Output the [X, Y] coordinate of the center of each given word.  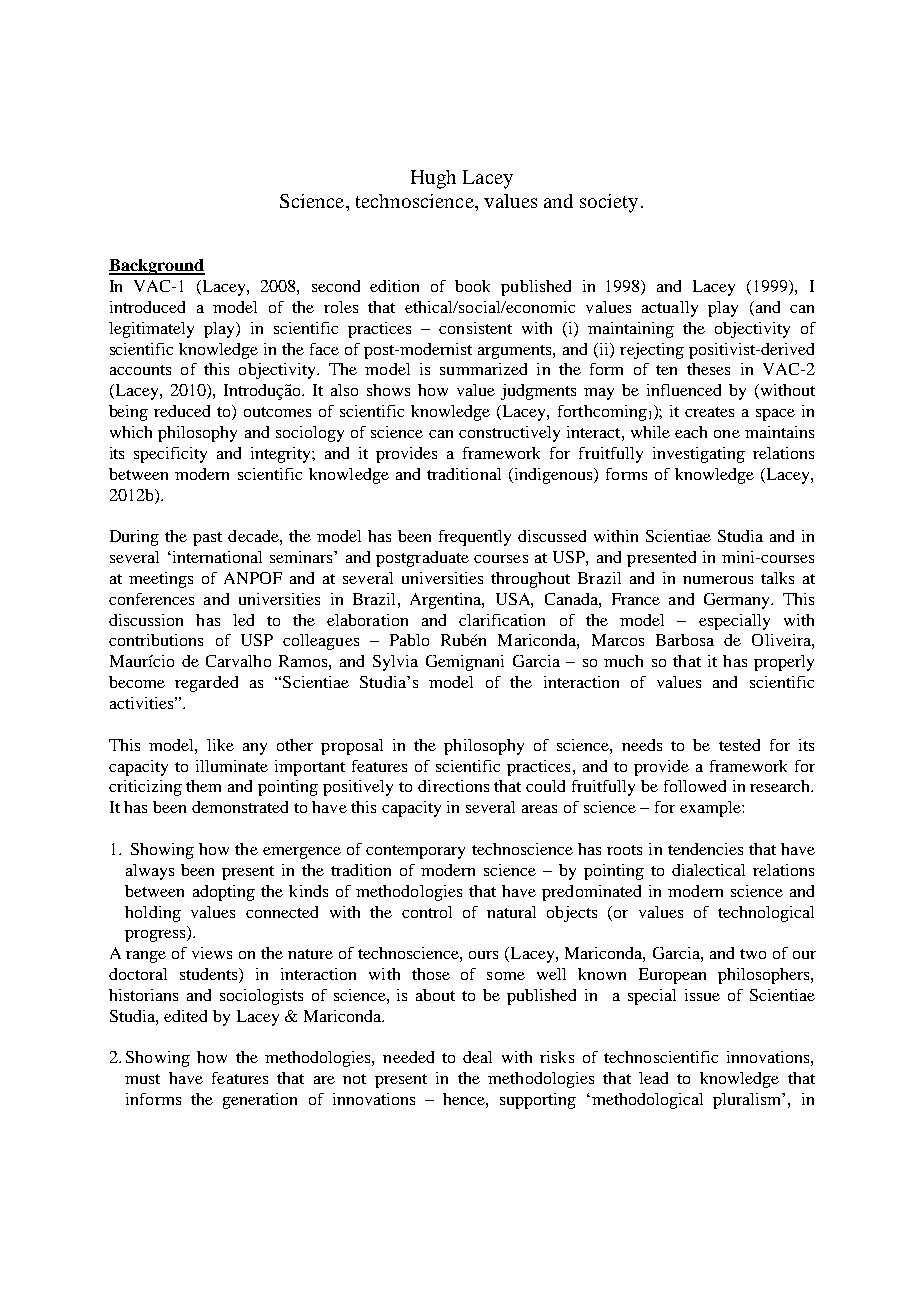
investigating [699, 455]
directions [453, 786]
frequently [475, 538]
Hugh [433, 179]
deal [477, 1057]
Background [157, 267]
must [142, 1079]
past [207, 539]
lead [653, 1078]
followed [695, 786]
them [203, 786]
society [609, 203]
